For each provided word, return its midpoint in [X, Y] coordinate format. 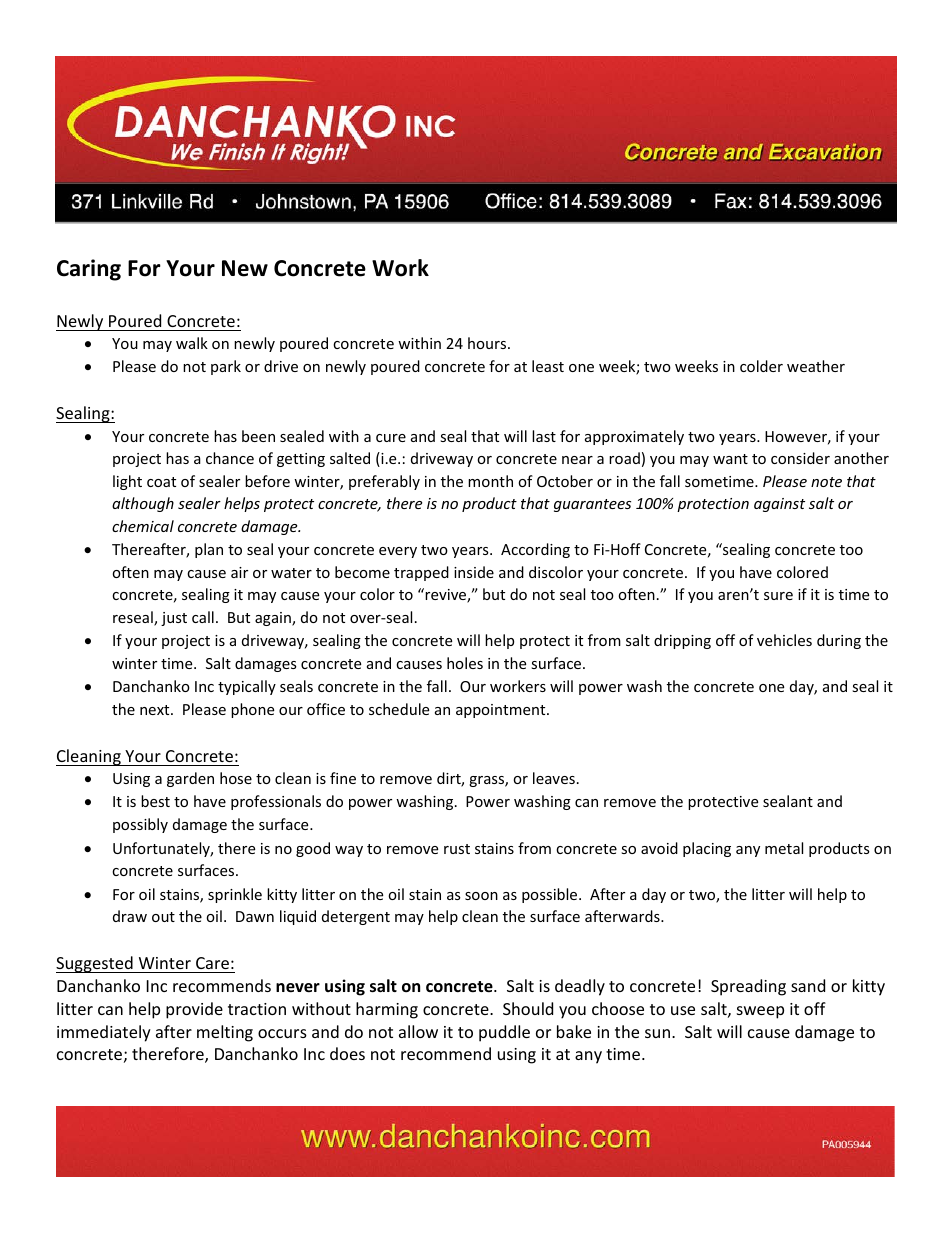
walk [192, 343]
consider [800, 458]
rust [457, 849]
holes [465, 663]
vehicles [784, 640]
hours [488, 343]
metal [784, 848]
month [490, 481]
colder [761, 366]
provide [194, 1010]
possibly [140, 825]
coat [161, 482]
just [174, 619]
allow [418, 1031]
